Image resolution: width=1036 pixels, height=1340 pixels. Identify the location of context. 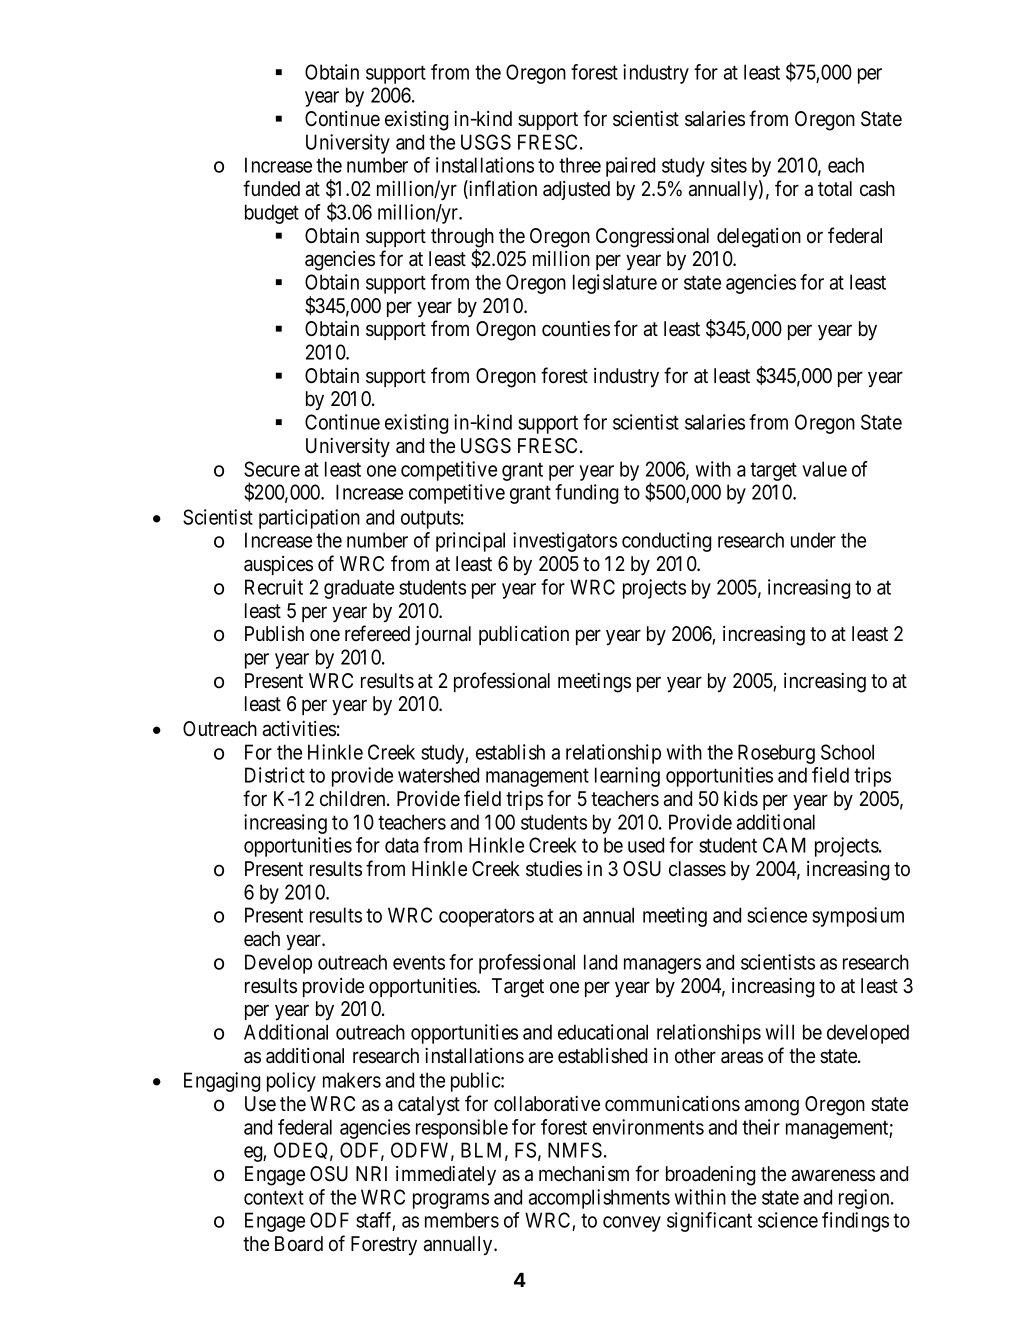
(274, 1197).
